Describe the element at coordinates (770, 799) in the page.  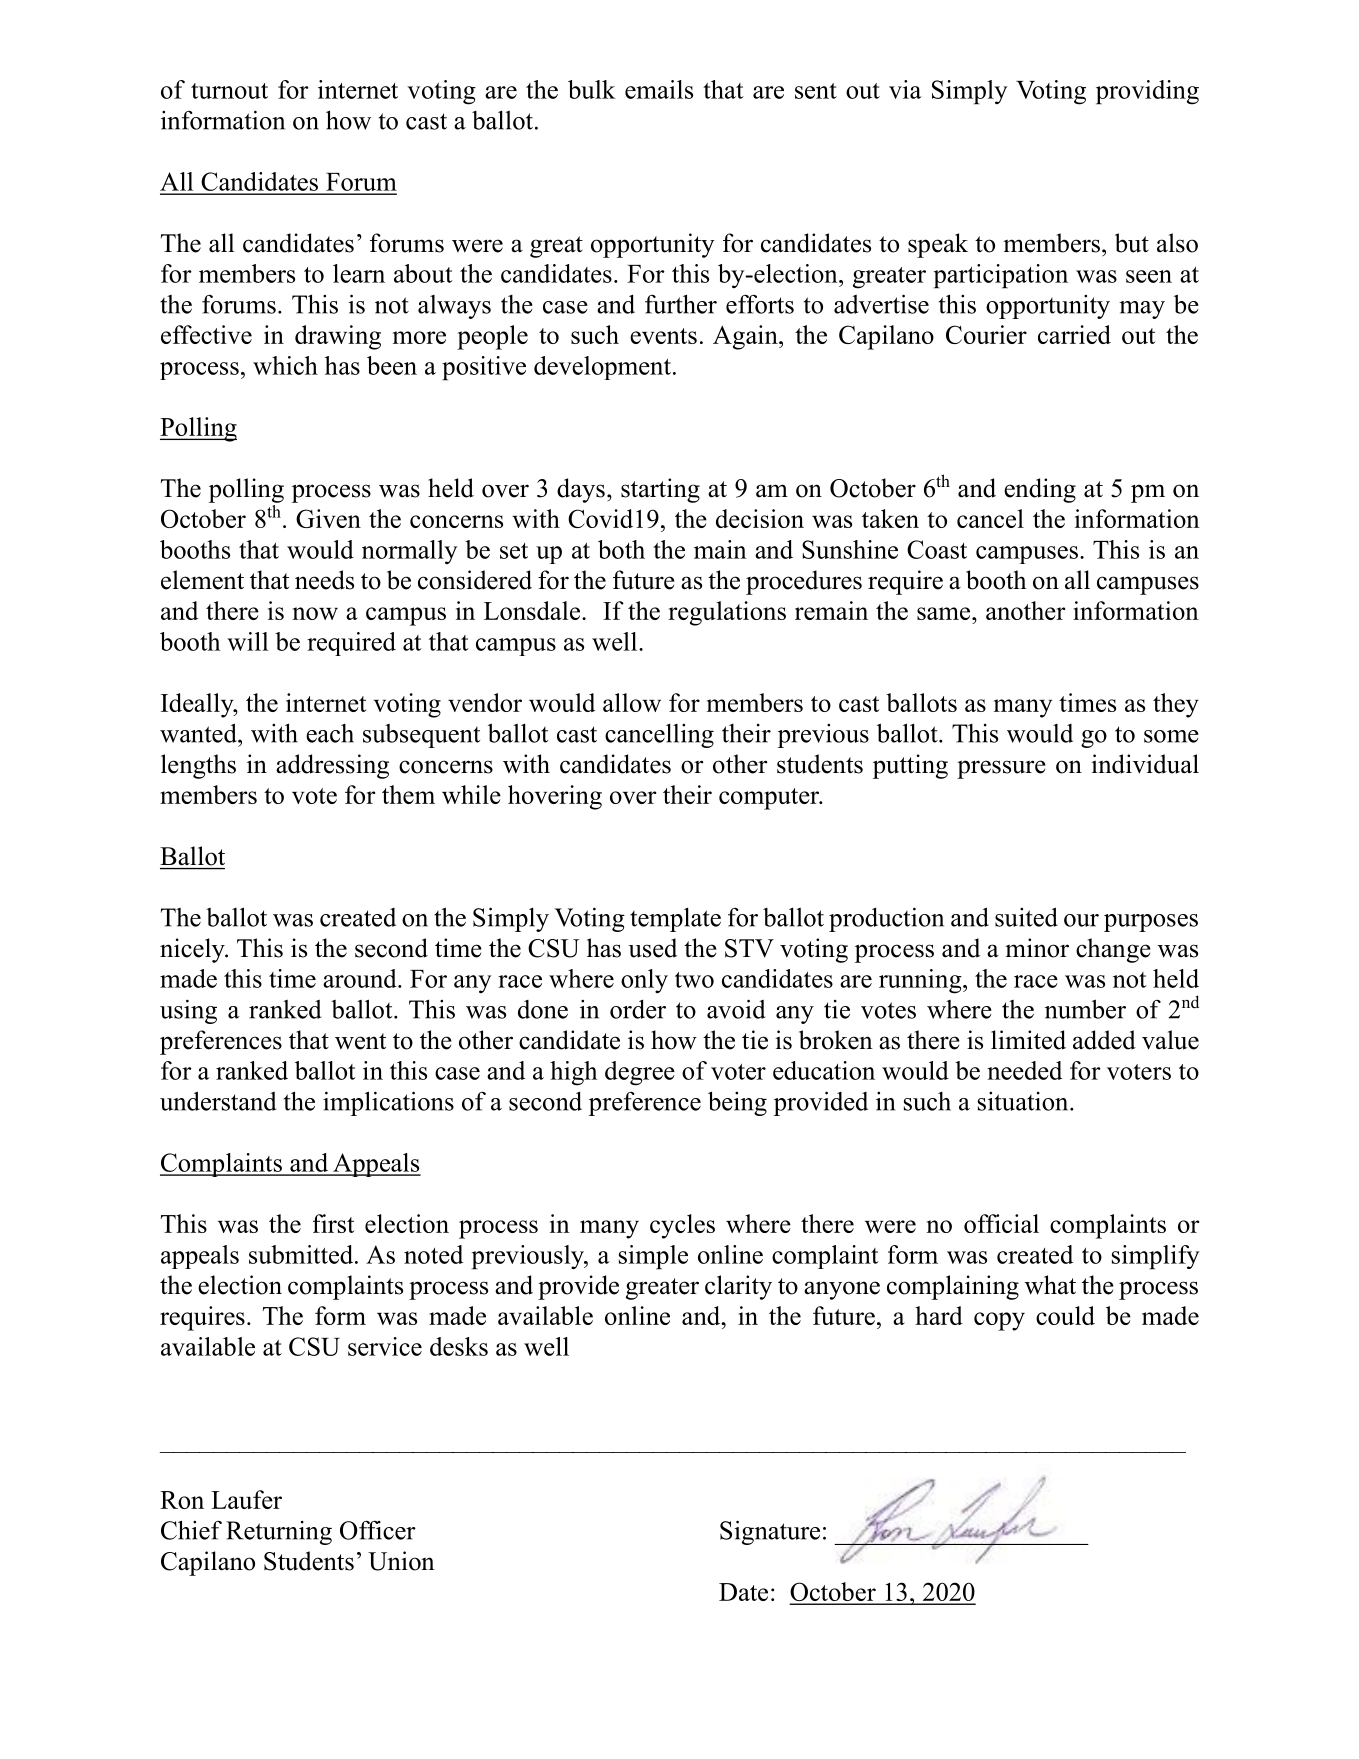
I see `computer` at that location.
